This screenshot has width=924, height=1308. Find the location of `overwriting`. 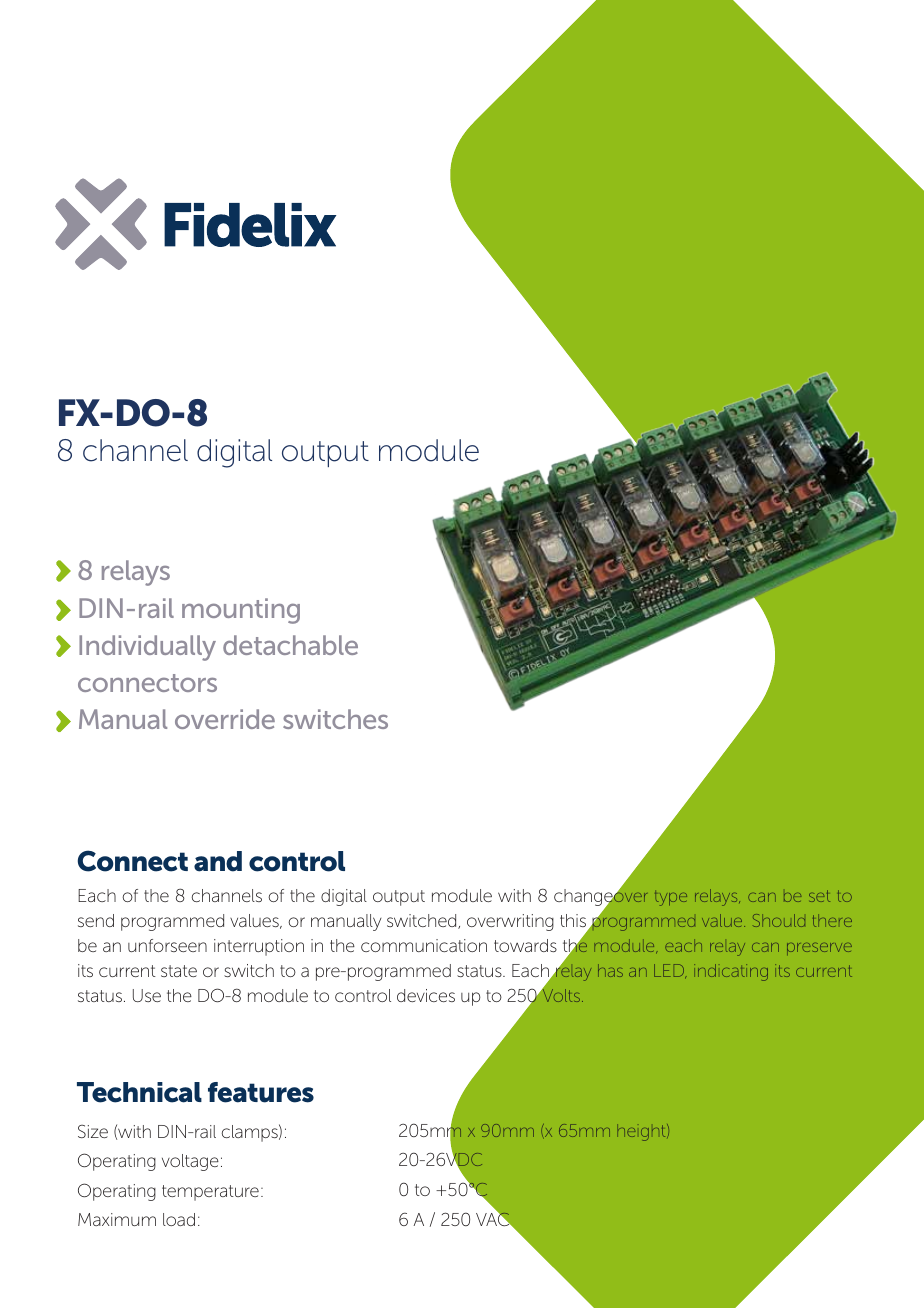

overwriting is located at coordinates (510, 922).
